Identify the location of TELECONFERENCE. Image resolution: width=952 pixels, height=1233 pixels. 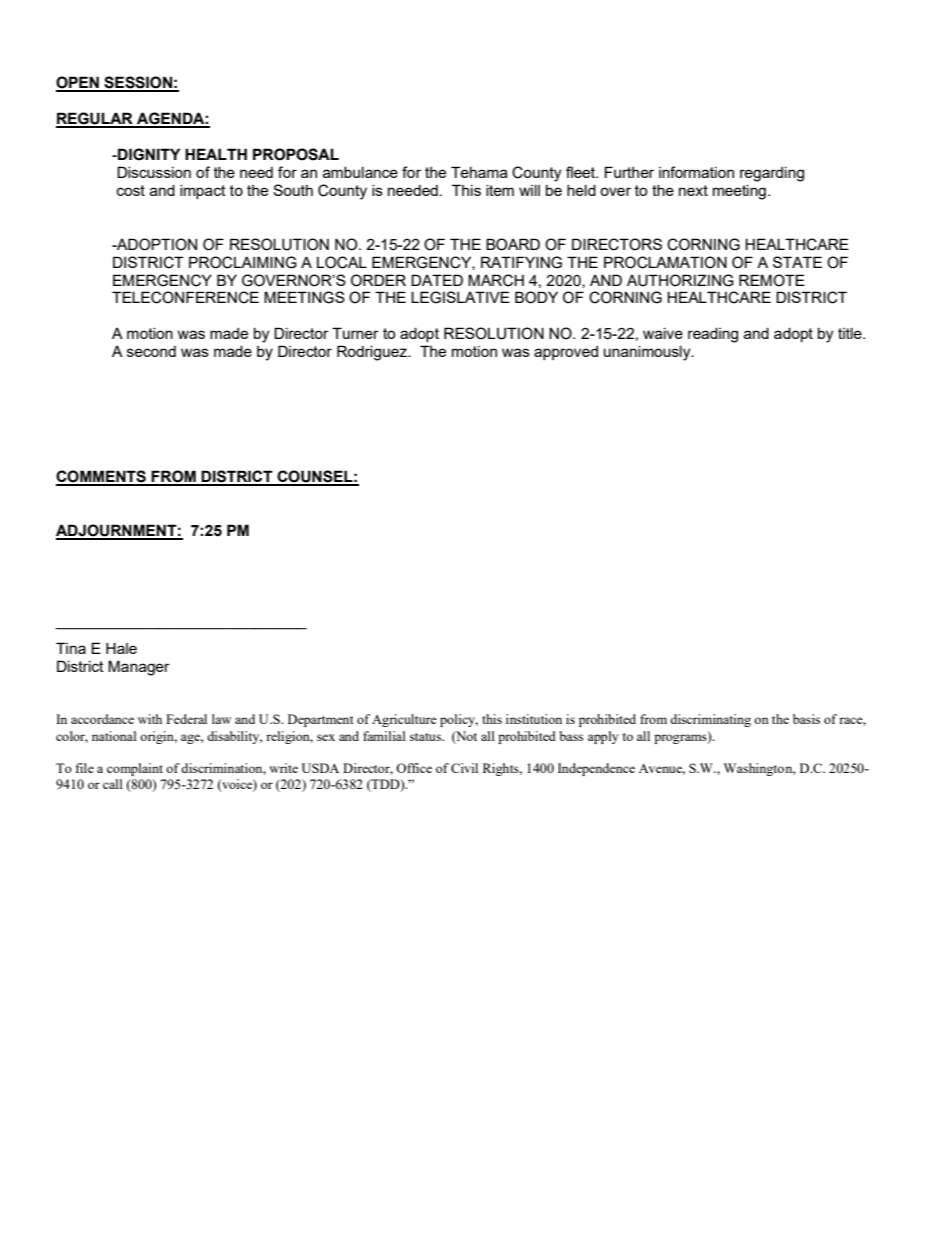
(185, 297).
